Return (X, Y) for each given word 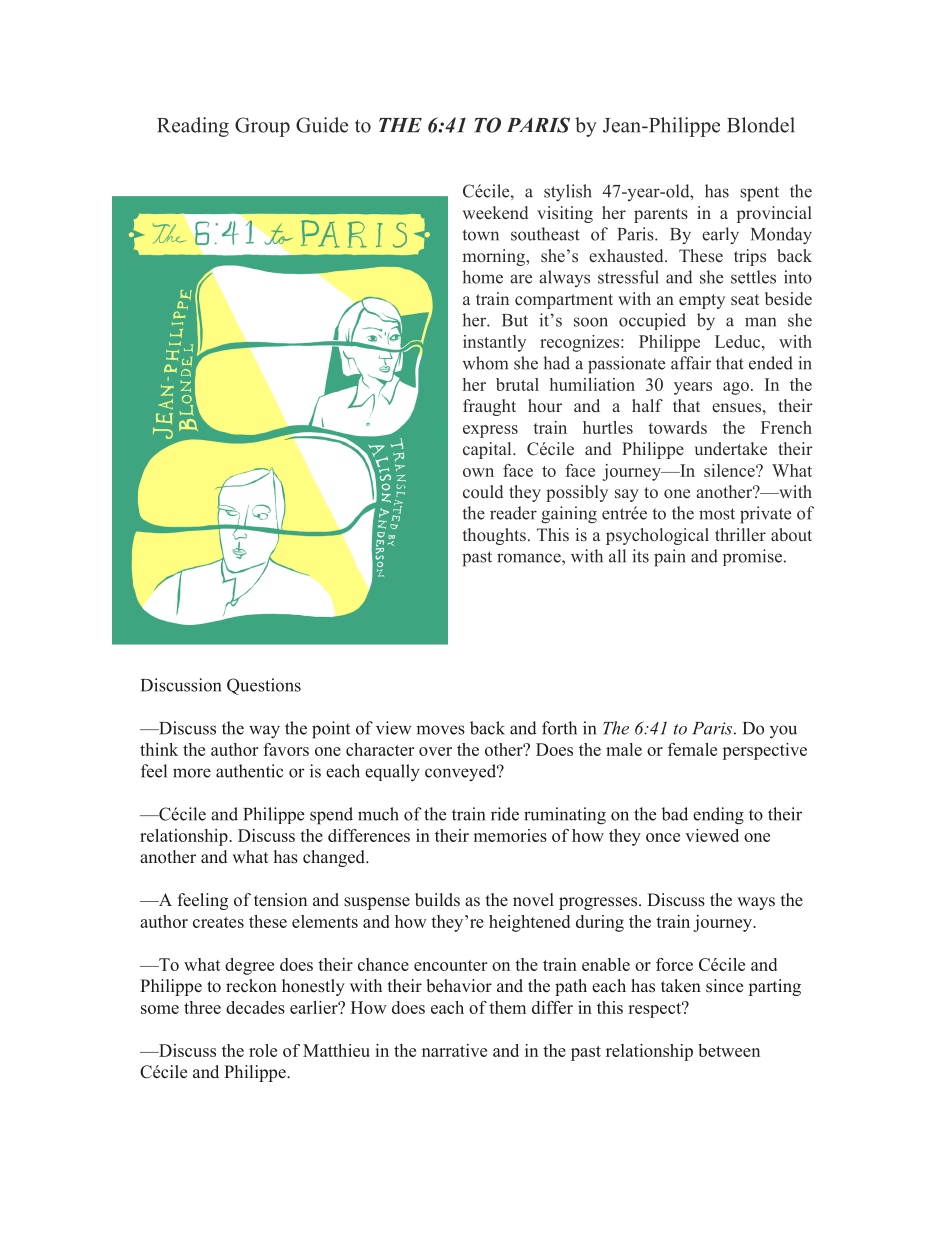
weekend (495, 212)
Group (262, 127)
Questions (264, 686)
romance (530, 558)
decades (255, 1007)
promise (752, 557)
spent (759, 194)
